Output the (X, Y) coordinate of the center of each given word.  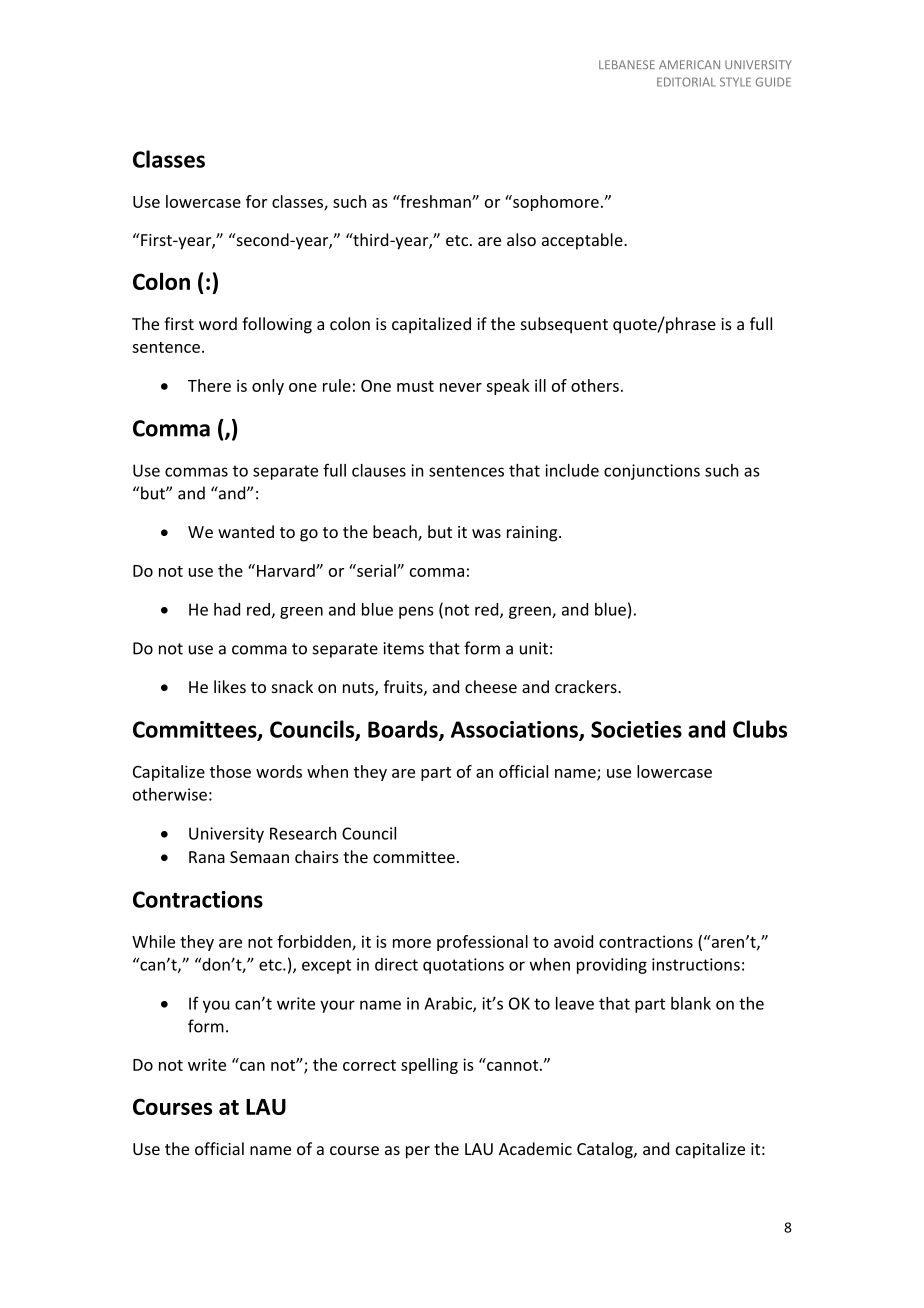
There (209, 385)
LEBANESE (627, 64)
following (277, 325)
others (595, 385)
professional (482, 943)
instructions (696, 964)
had (227, 609)
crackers (587, 686)
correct (369, 1065)
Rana (207, 857)
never (461, 387)
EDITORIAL (686, 82)
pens (416, 612)
